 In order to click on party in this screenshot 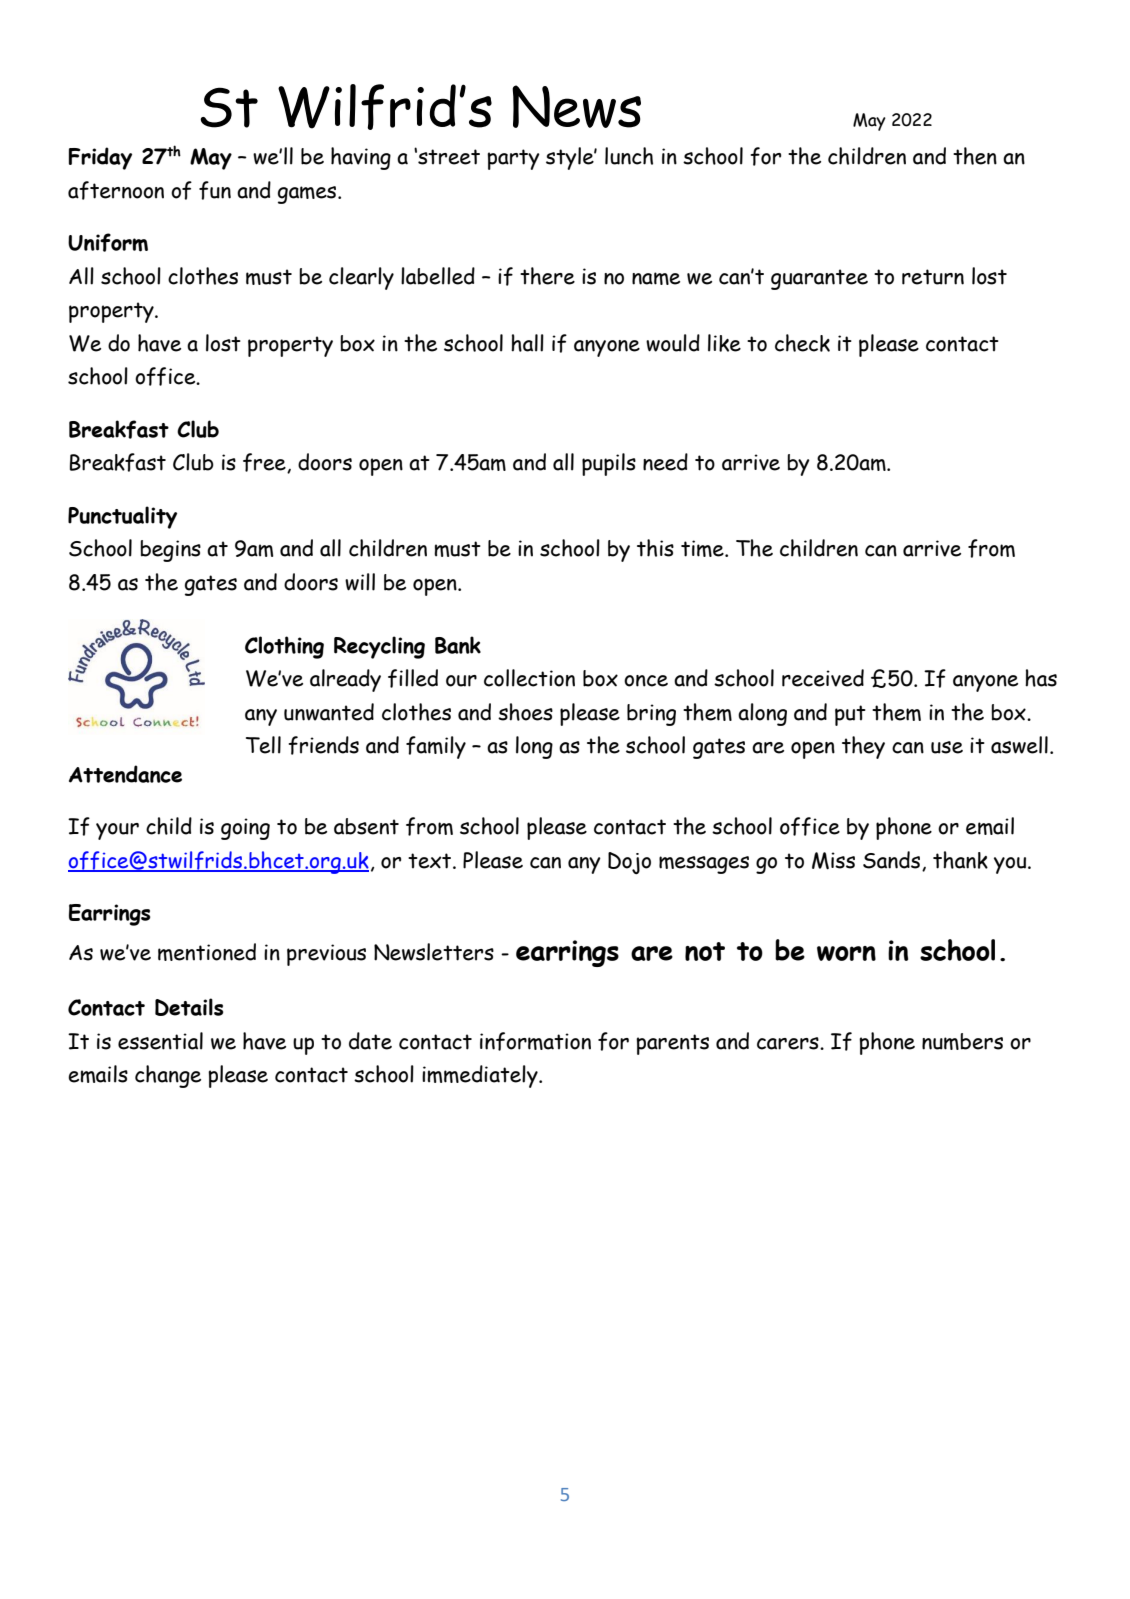, I will do `click(513, 159)`.
